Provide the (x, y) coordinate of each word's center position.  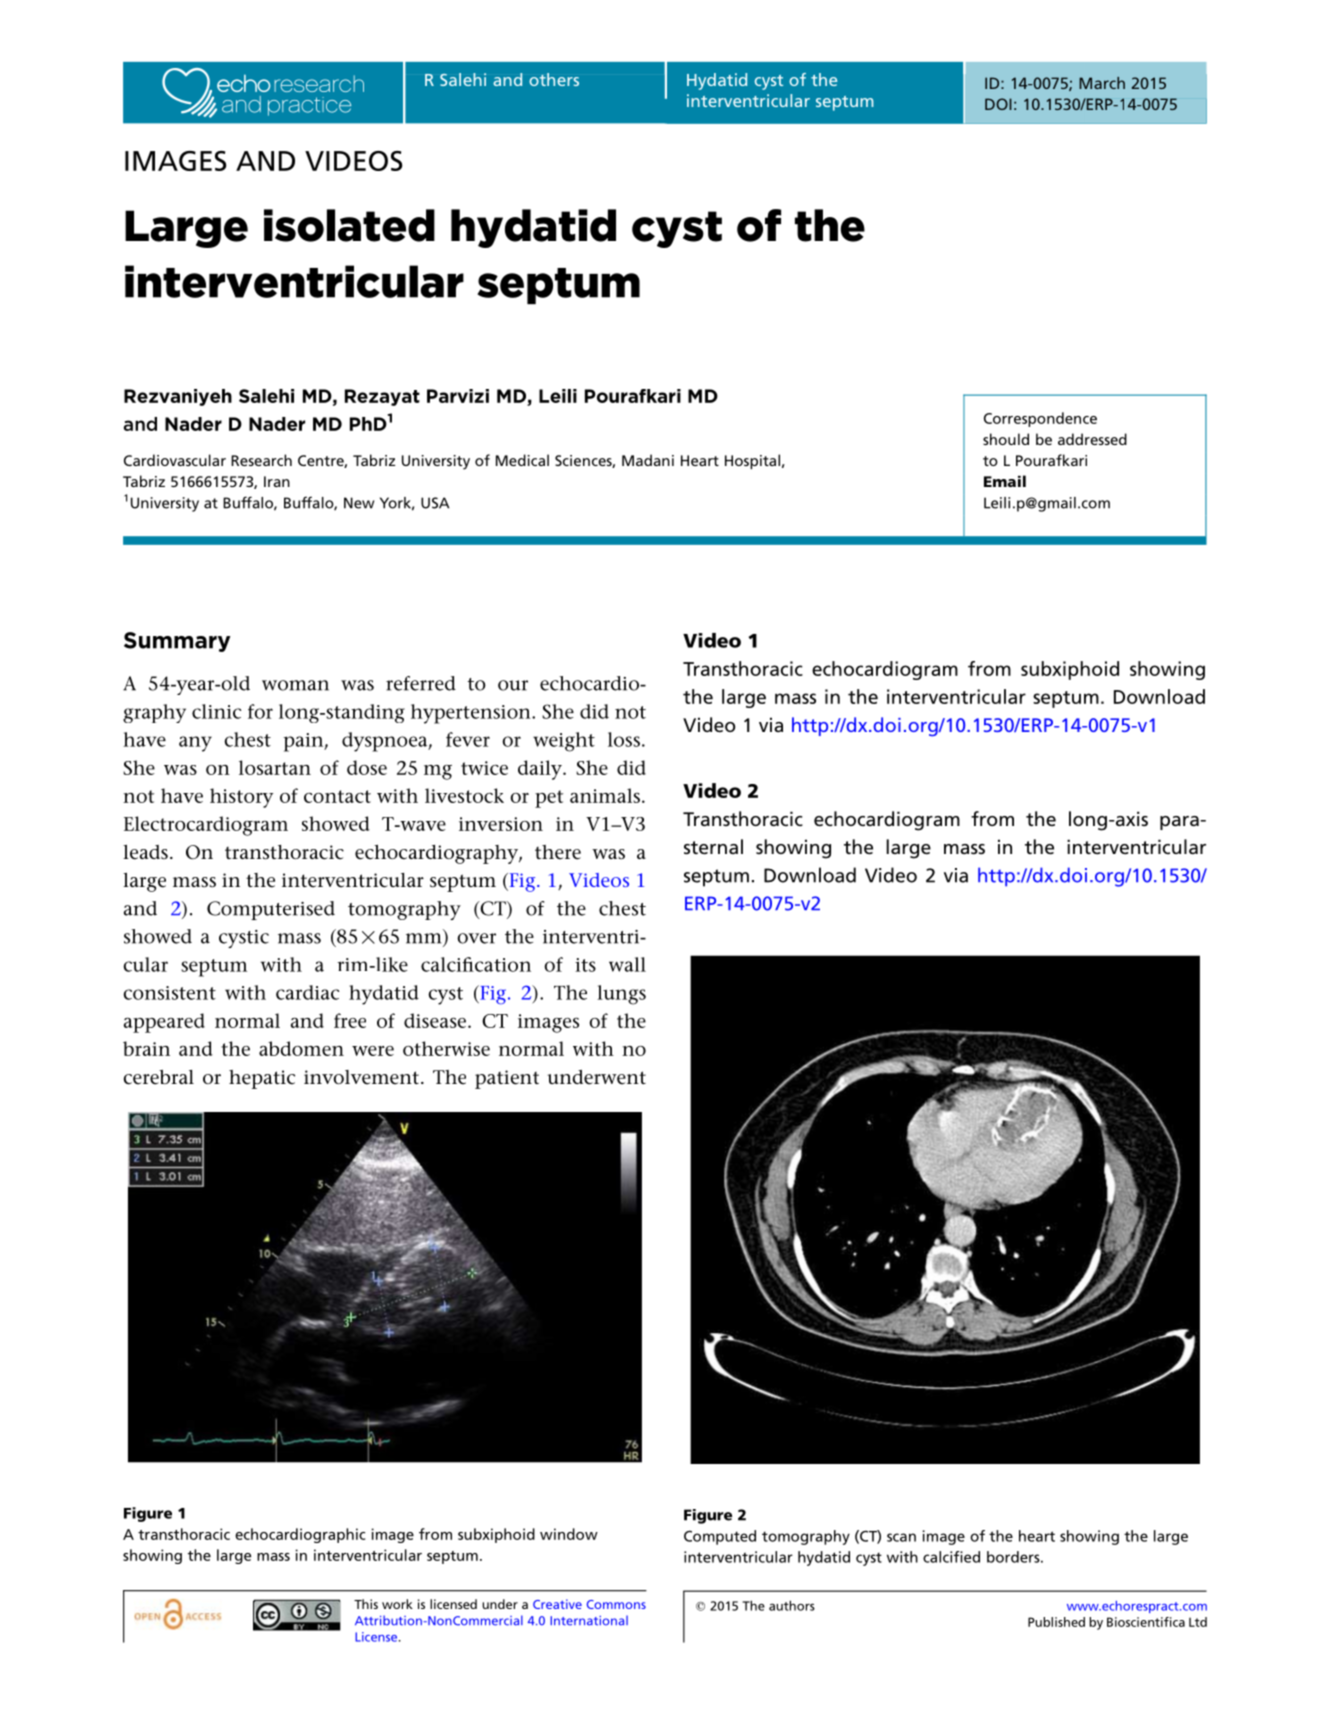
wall (627, 964)
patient (507, 1079)
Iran (277, 481)
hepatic (262, 1079)
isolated (349, 225)
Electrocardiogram (206, 826)
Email (1005, 481)
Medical (522, 460)
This (366, 1604)
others (554, 79)
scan (901, 1537)
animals (605, 795)
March (1102, 83)
